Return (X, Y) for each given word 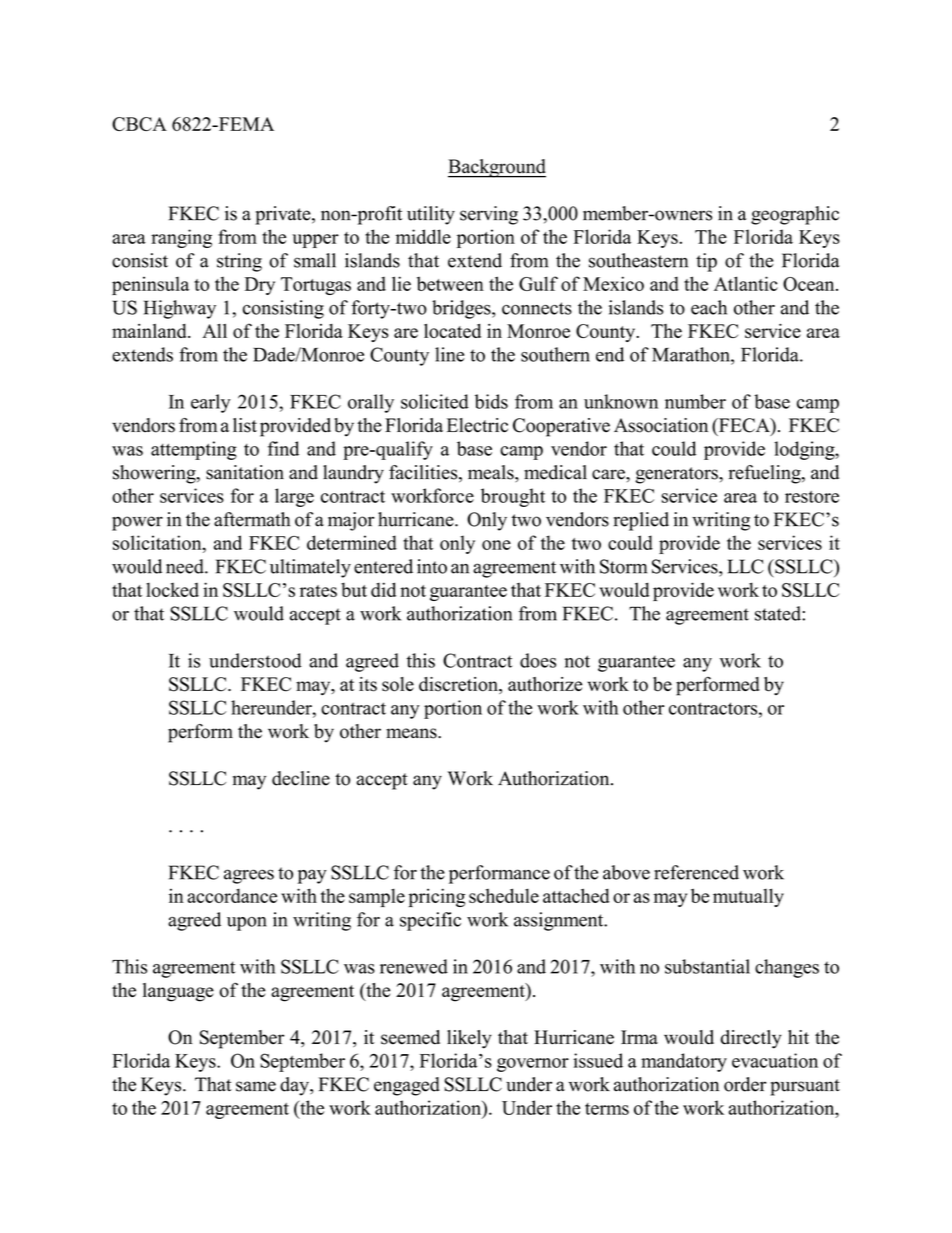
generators (677, 475)
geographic (795, 215)
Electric (477, 425)
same (256, 1086)
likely (469, 1039)
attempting (194, 450)
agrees (249, 876)
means (412, 733)
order (745, 1084)
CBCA (139, 124)
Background (497, 168)
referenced (696, 872)
